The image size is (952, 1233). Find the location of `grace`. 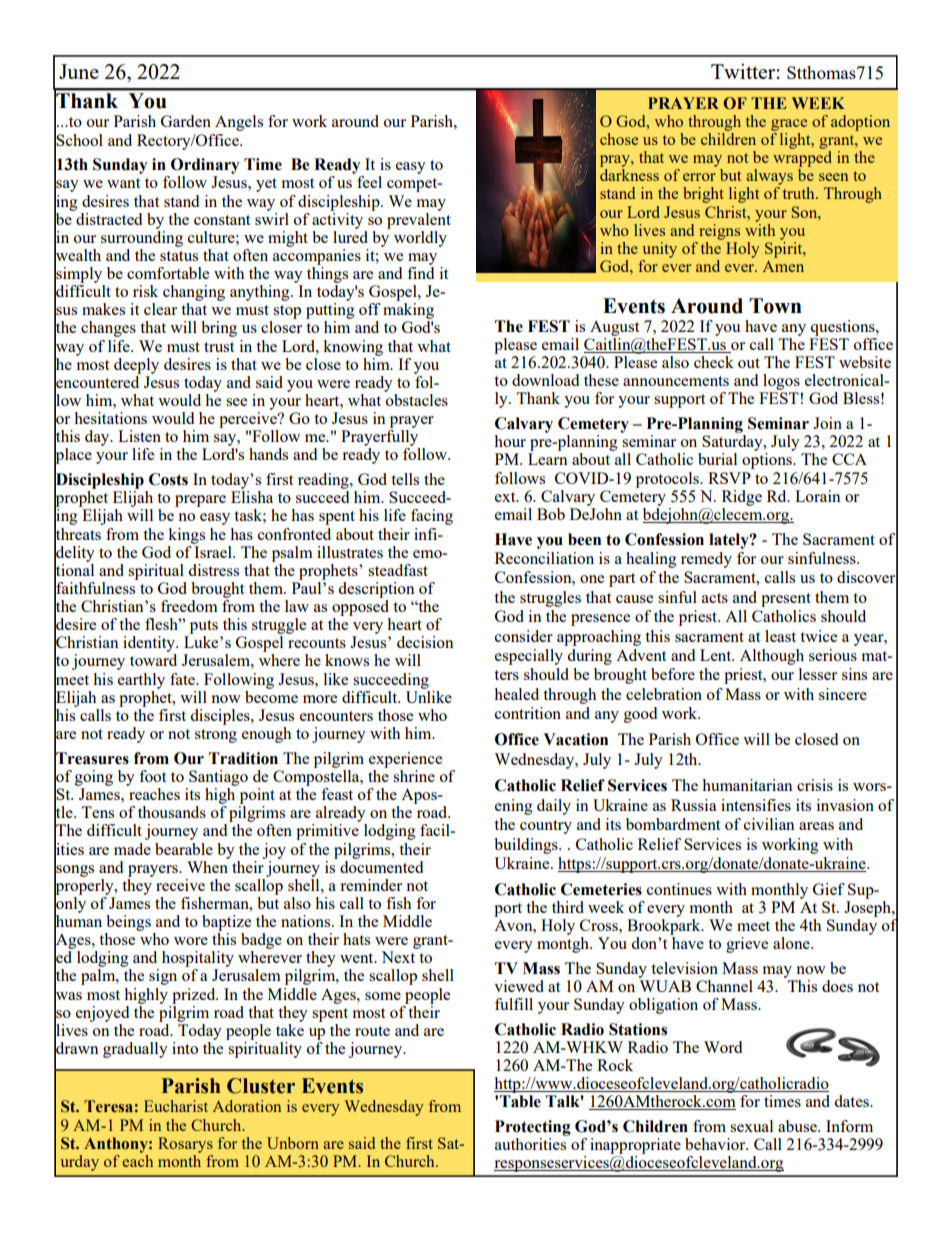

grace is located at coordinates (789, 125).
